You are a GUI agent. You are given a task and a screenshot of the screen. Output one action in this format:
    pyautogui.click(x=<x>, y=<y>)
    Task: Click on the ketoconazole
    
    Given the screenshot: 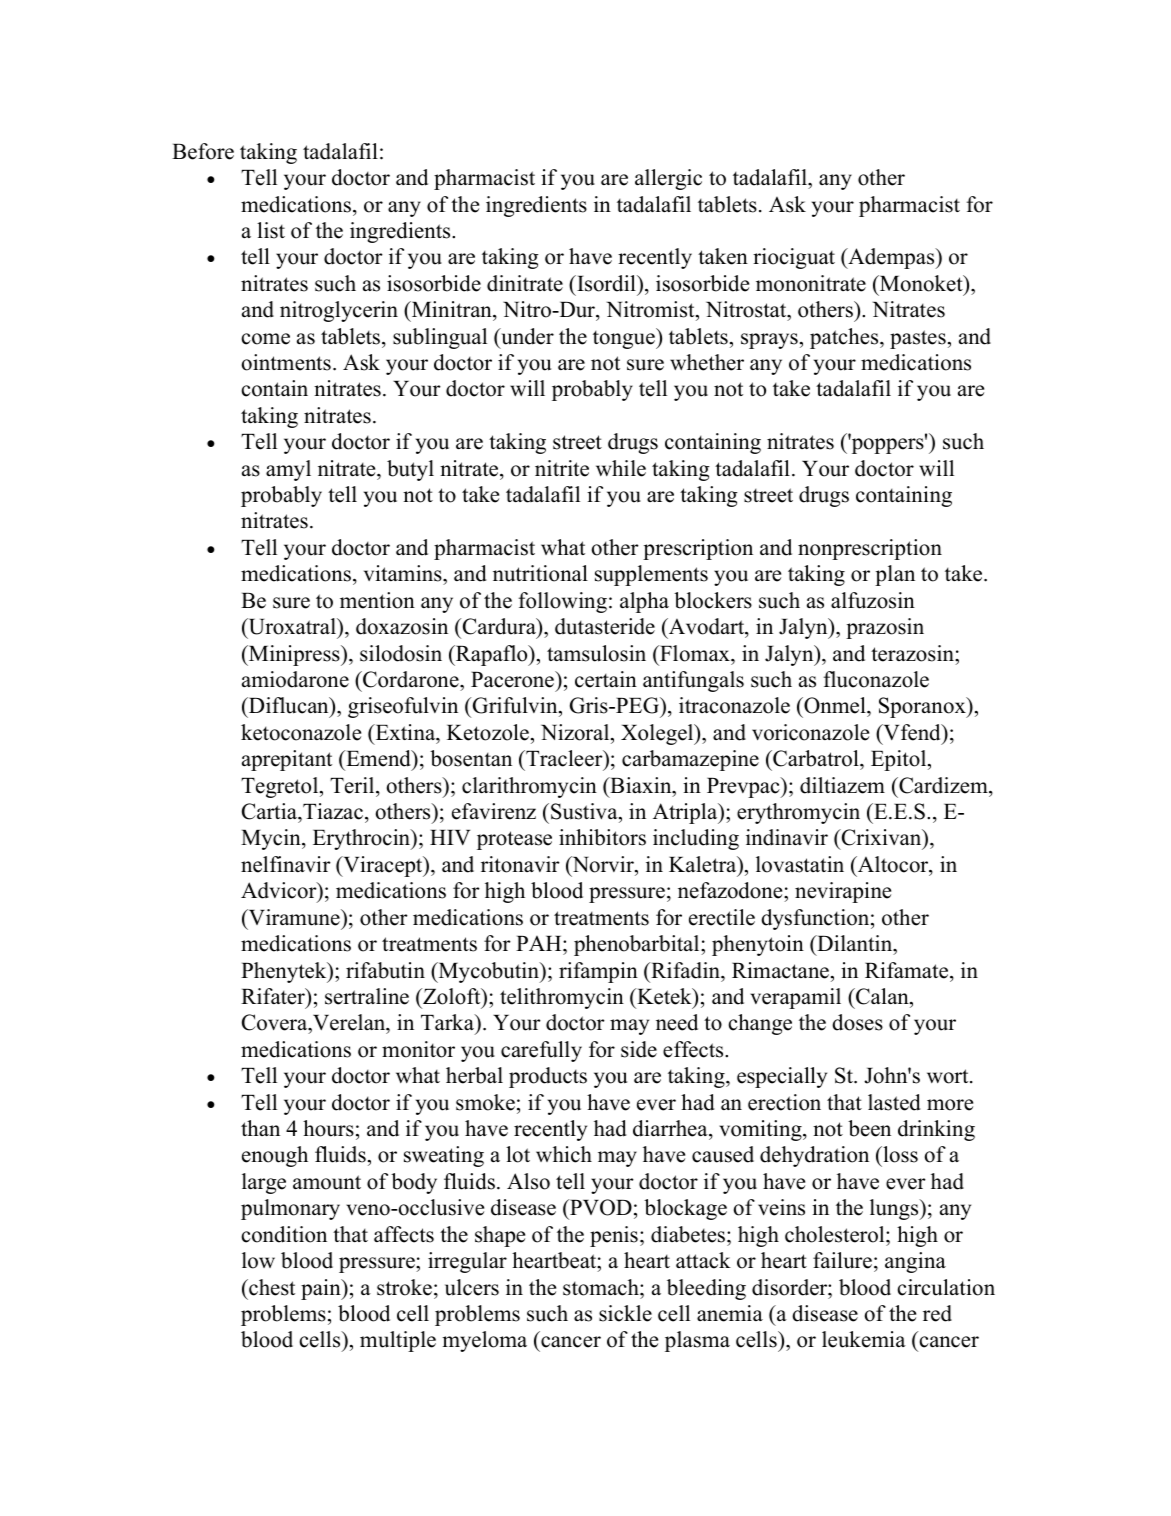 What is the action you would take?
    pyautogui.click(x=301, y=732)
